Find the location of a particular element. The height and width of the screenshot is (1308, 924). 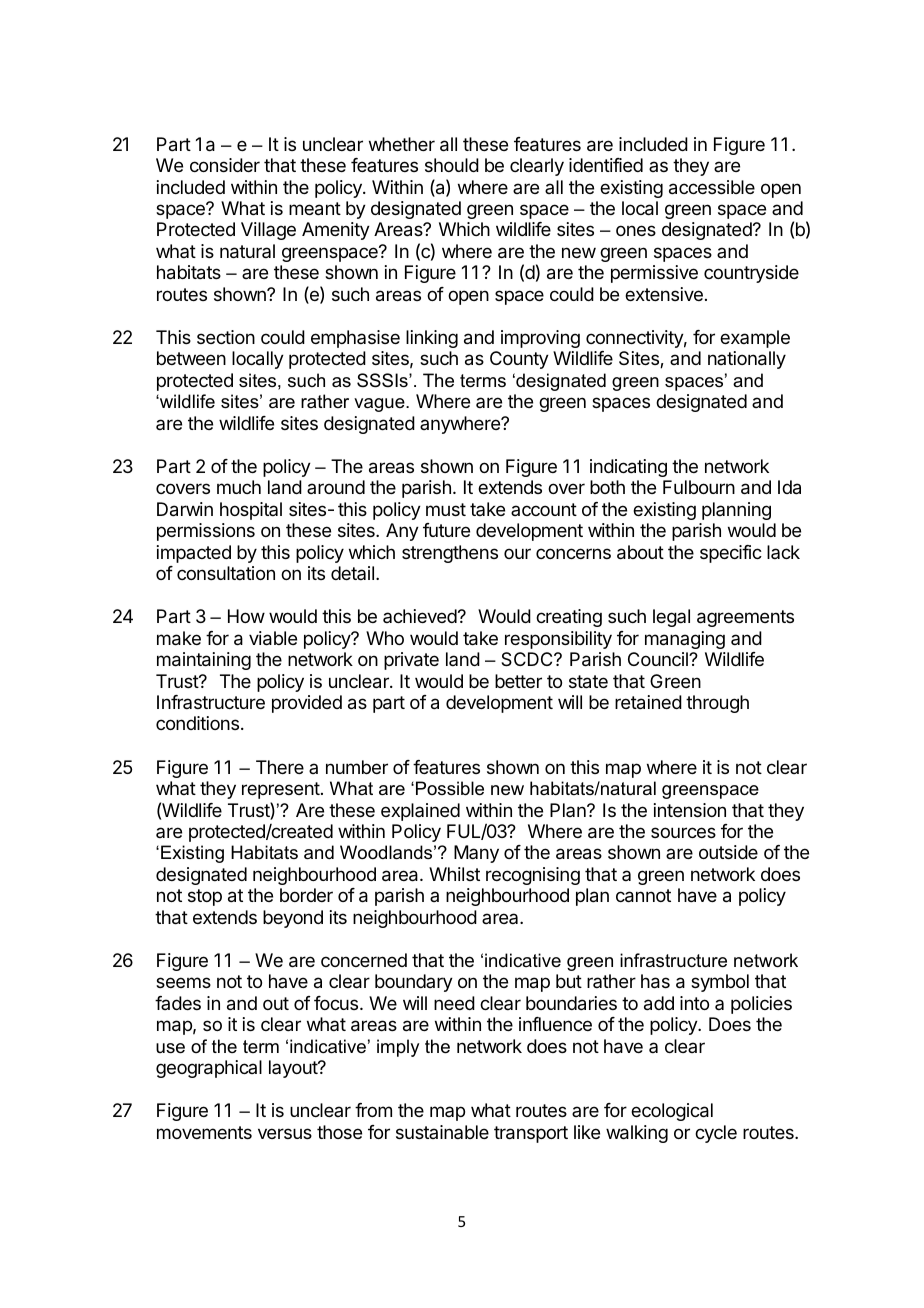

consider is located at coordinates (225, 165).
